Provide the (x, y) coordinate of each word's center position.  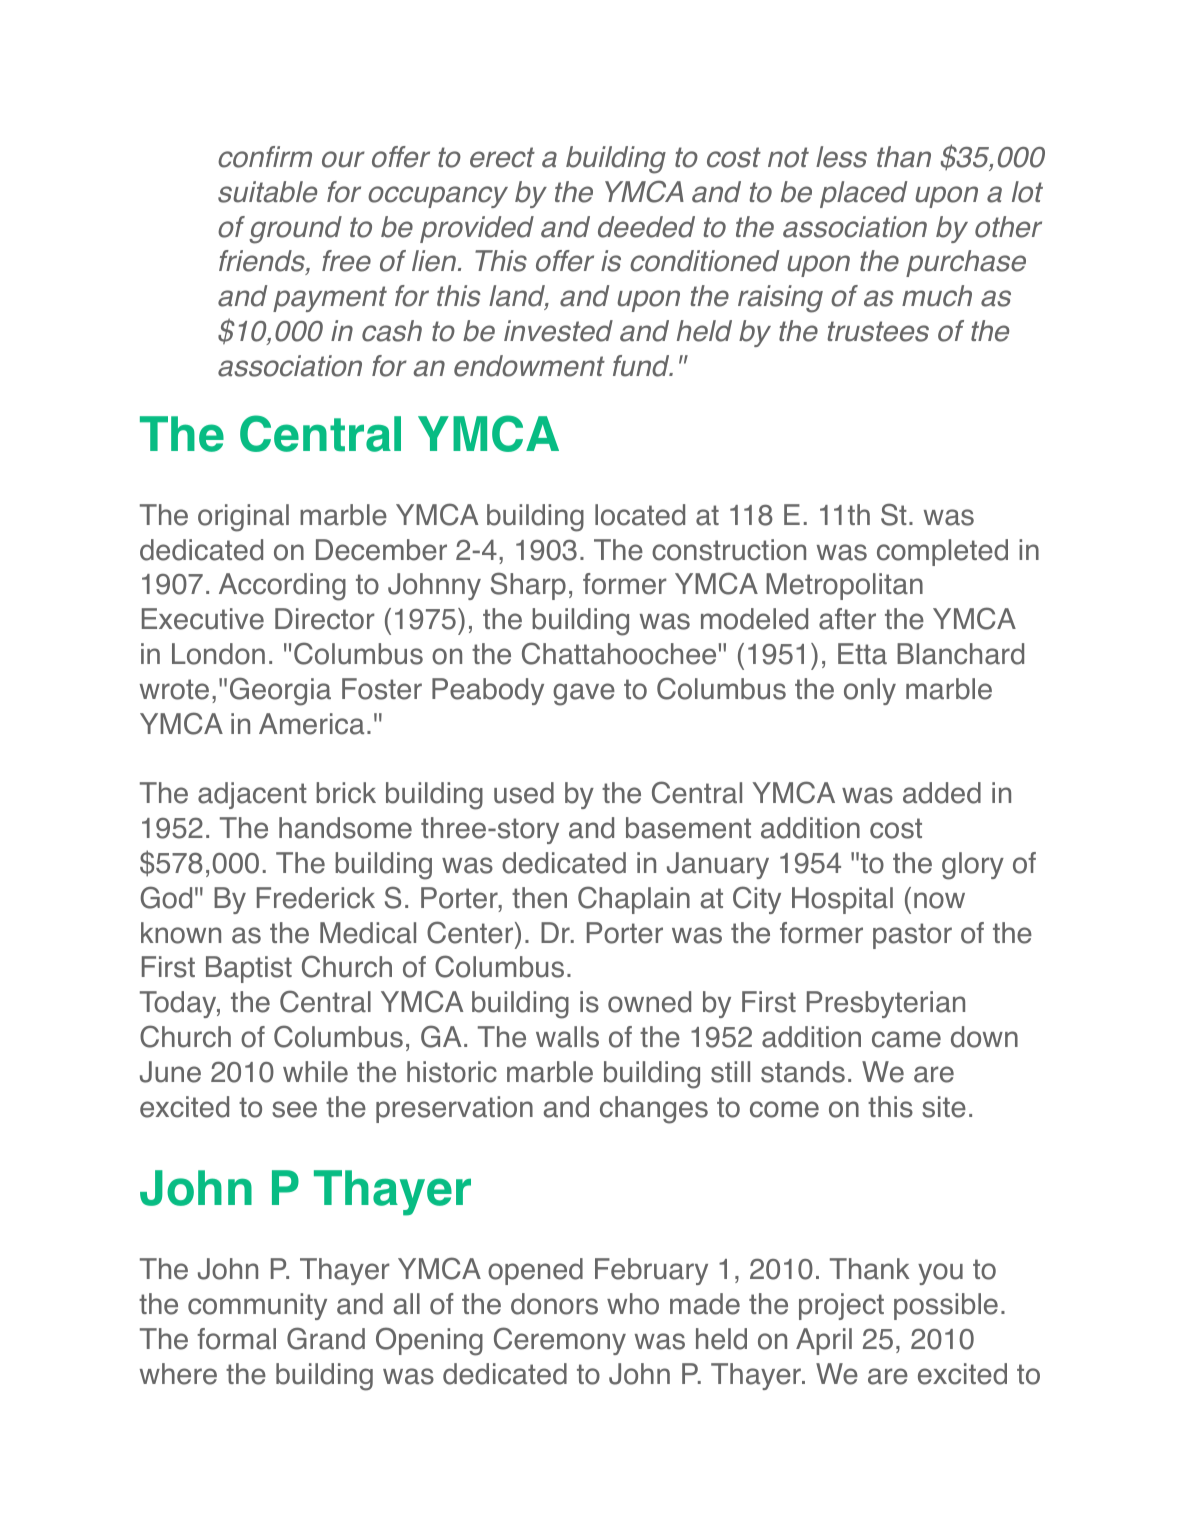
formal (236, 1339)
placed (863, 194)
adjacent (252, 795)
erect (502, 157)
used (524, 793)
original (243, 518)
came (906, 1039)
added (942, 793)
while (315, 1072)
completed (942, 552)
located (640, 515)
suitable (267, 192)
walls (567, 1037)
